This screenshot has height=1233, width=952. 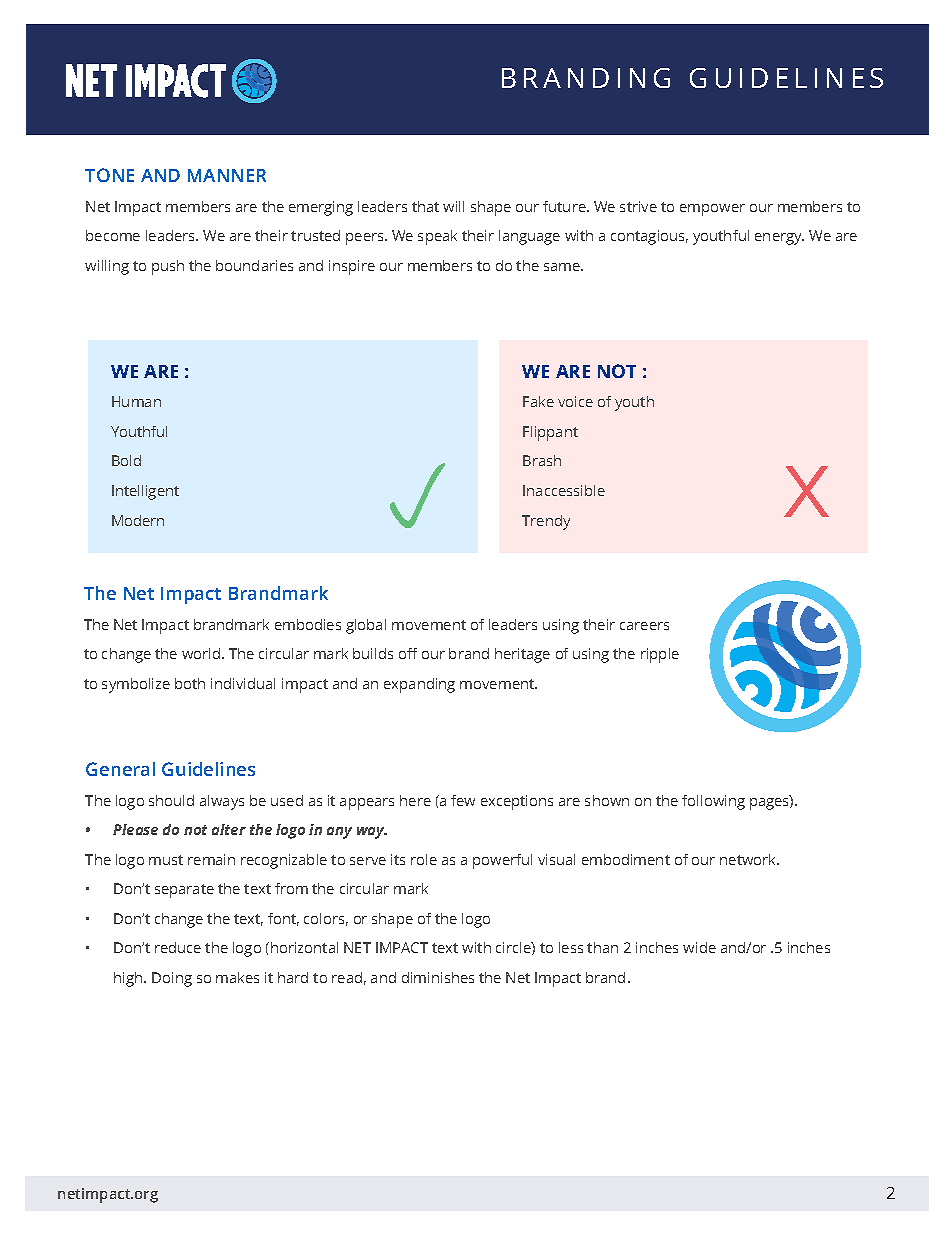 I want to click on Human, so click(x=136, y=401).
